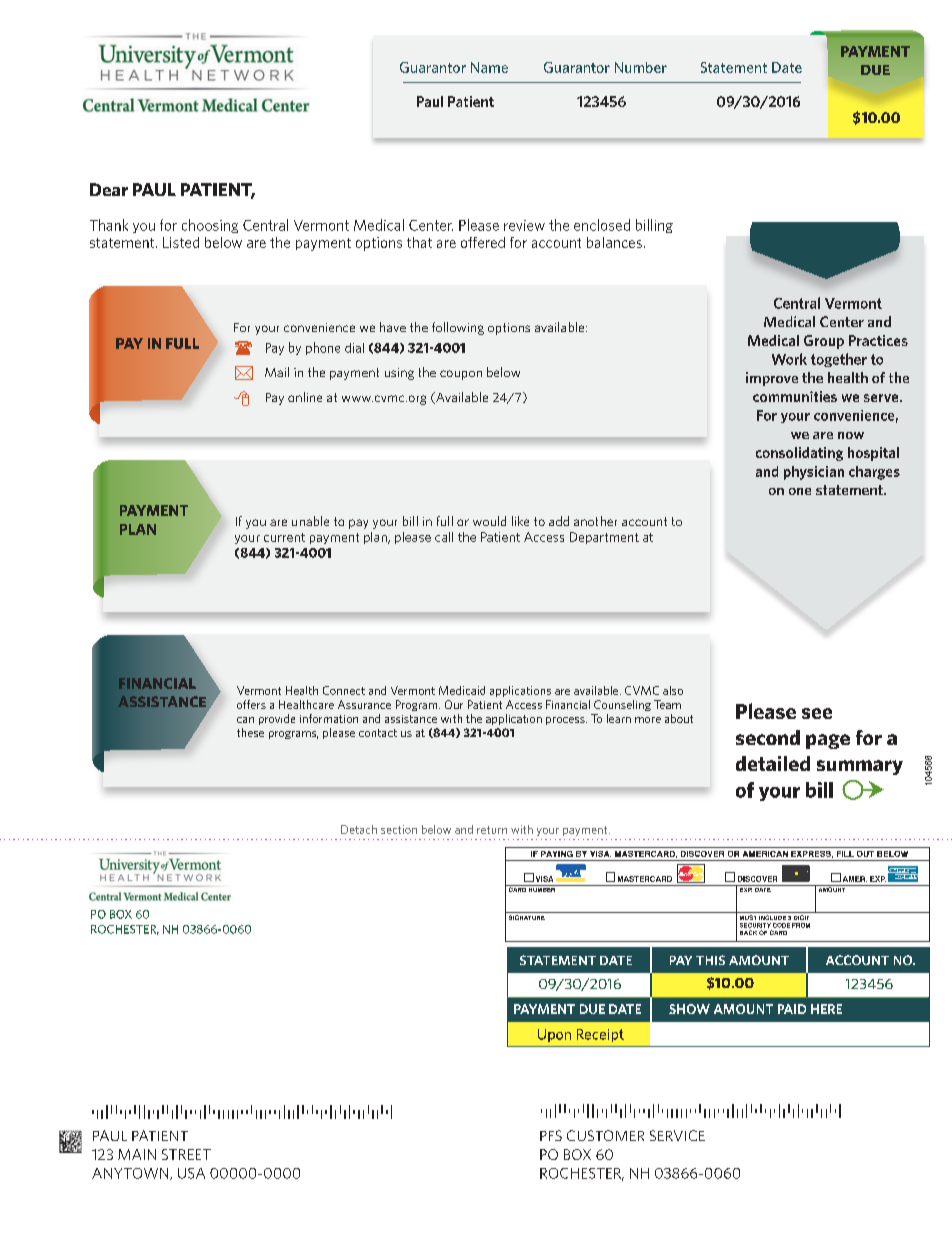 The image size is (952, 1233). Describe the element at coordinates (677, 1135) in the screenshot. I see `SERVICE` at that location.
